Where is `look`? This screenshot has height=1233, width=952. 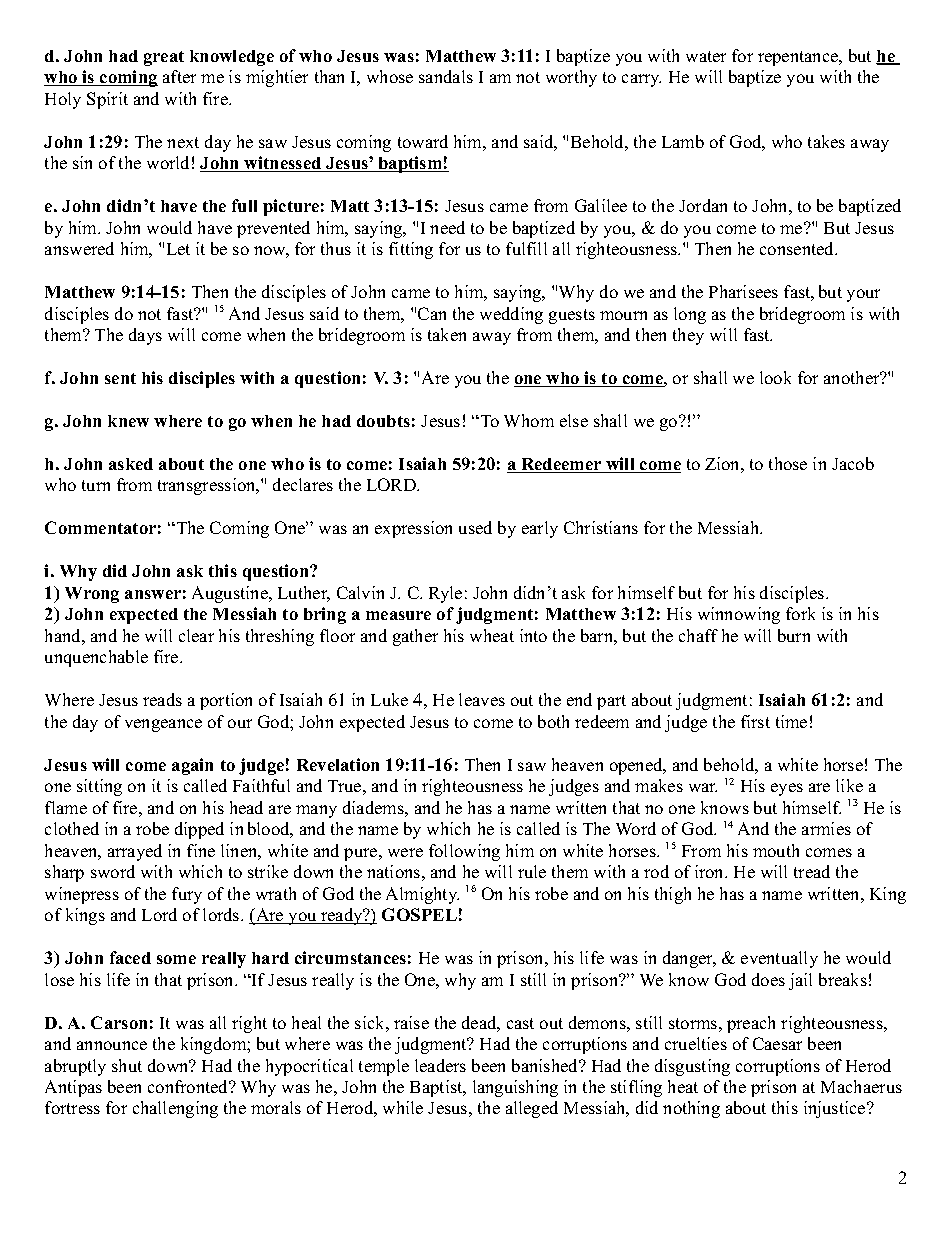
look is located at coordinates (775, 377).
